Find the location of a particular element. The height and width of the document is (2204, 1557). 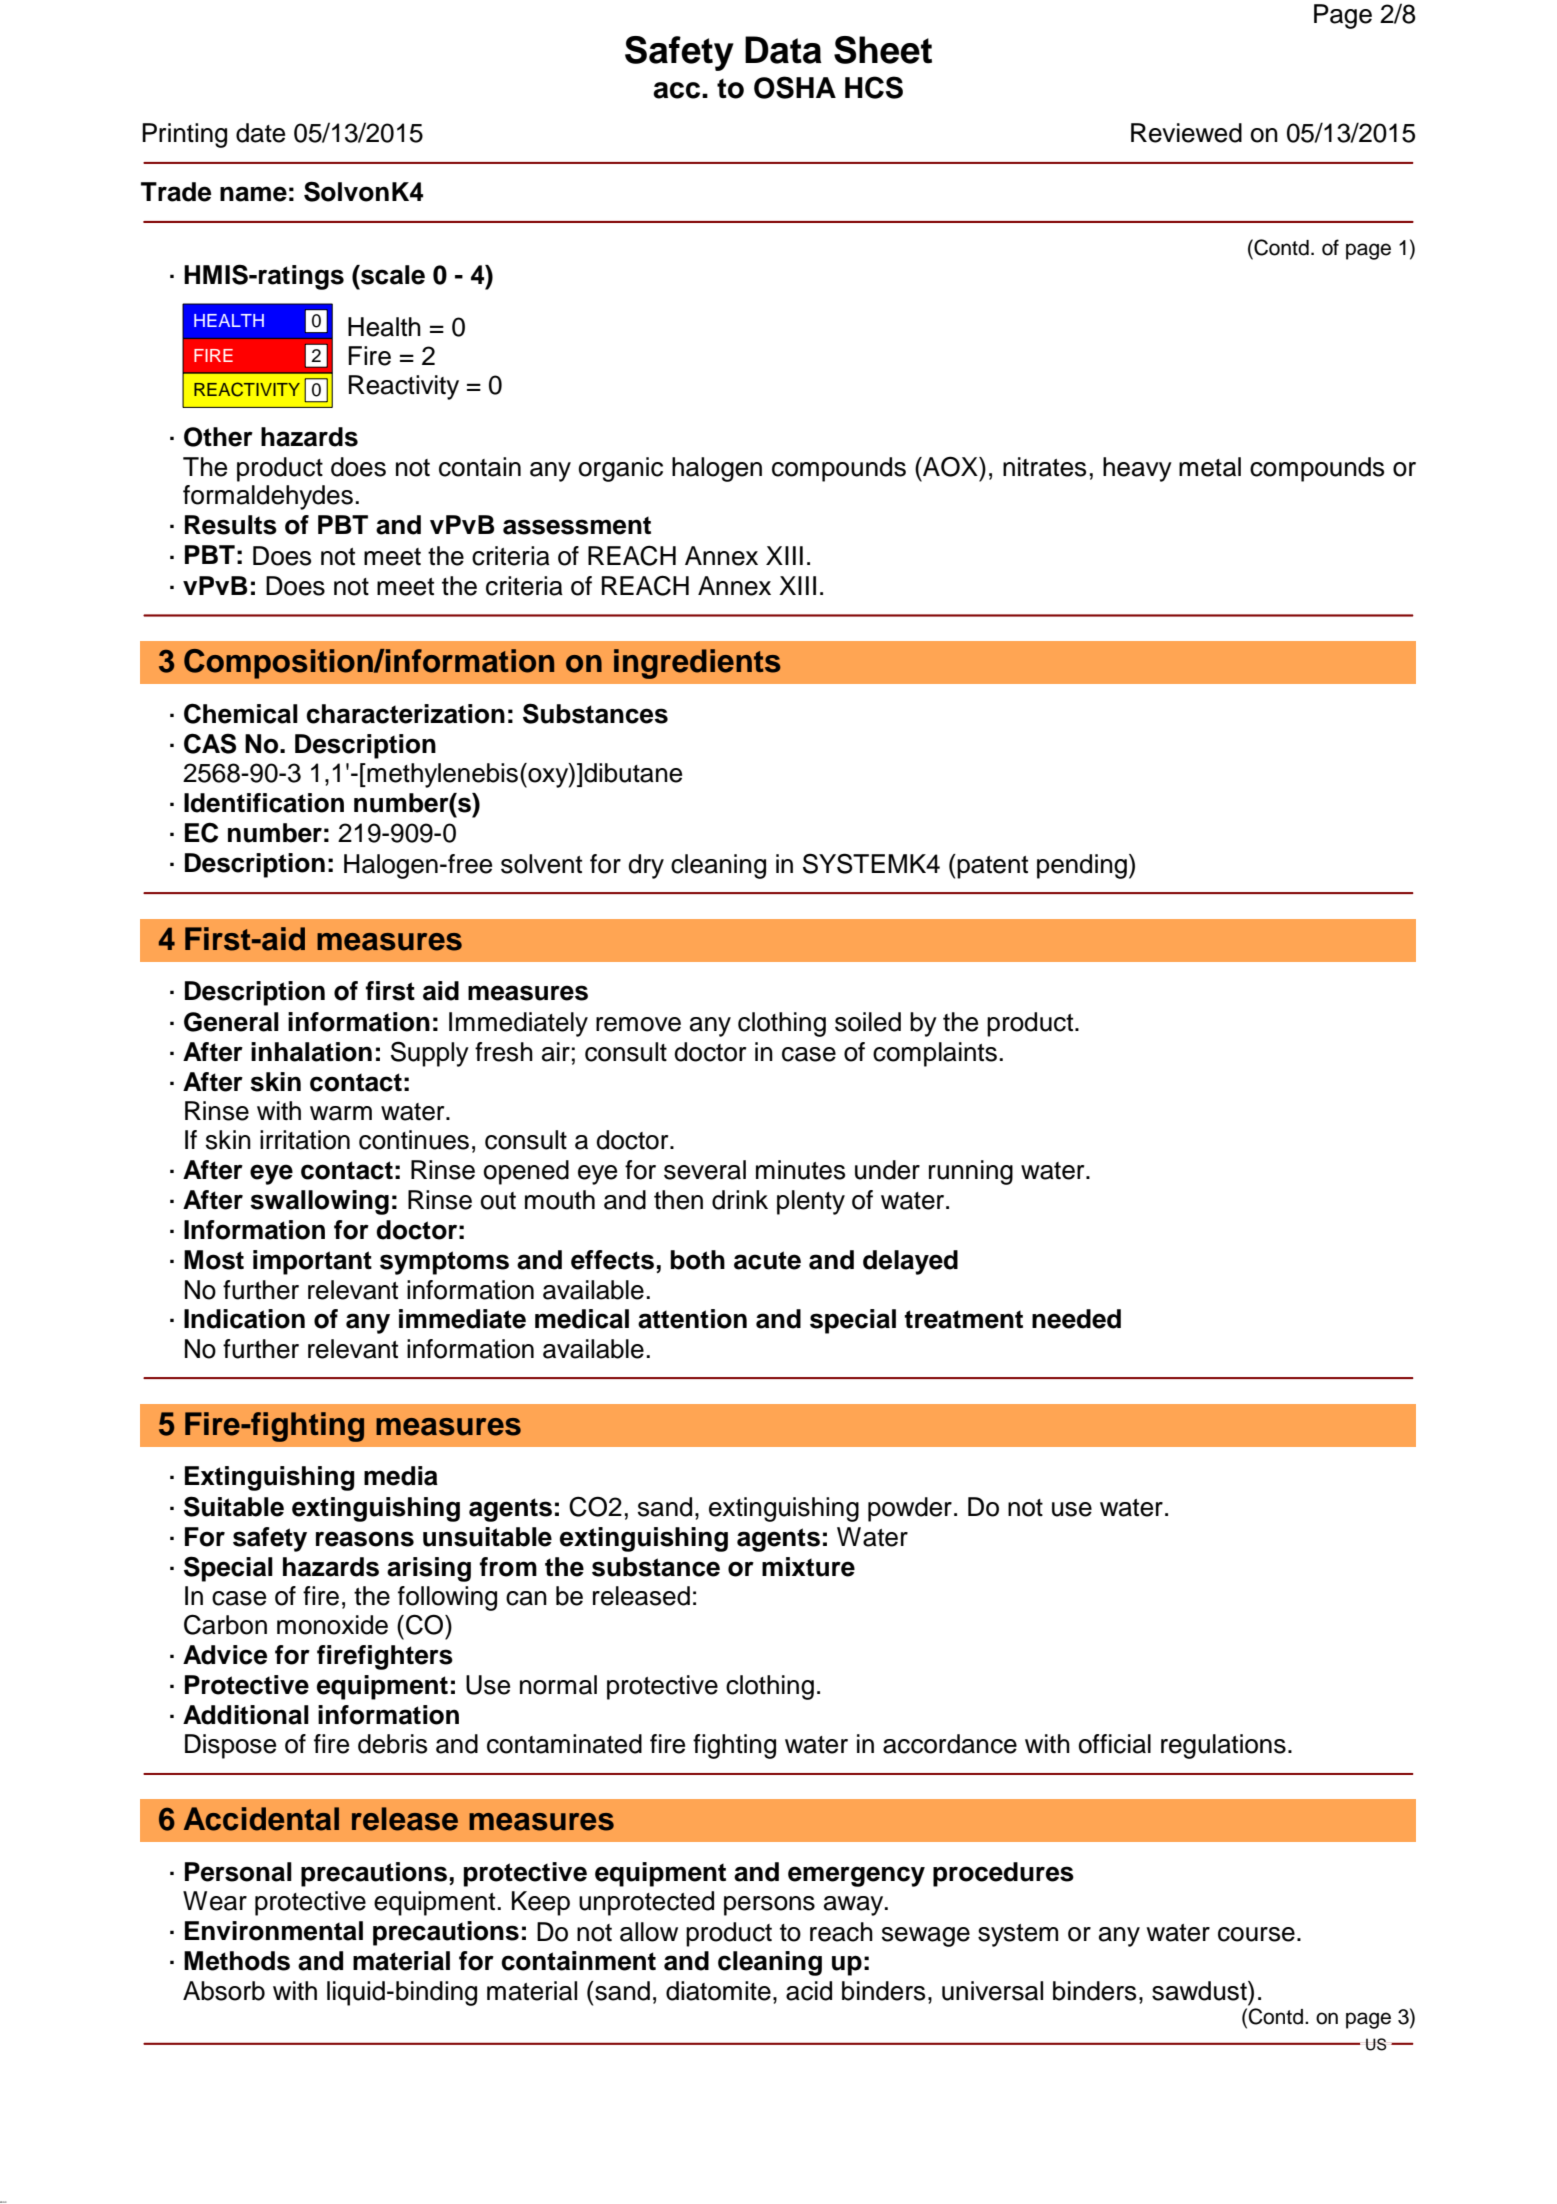

dry is located at coordinates (646, 866).
